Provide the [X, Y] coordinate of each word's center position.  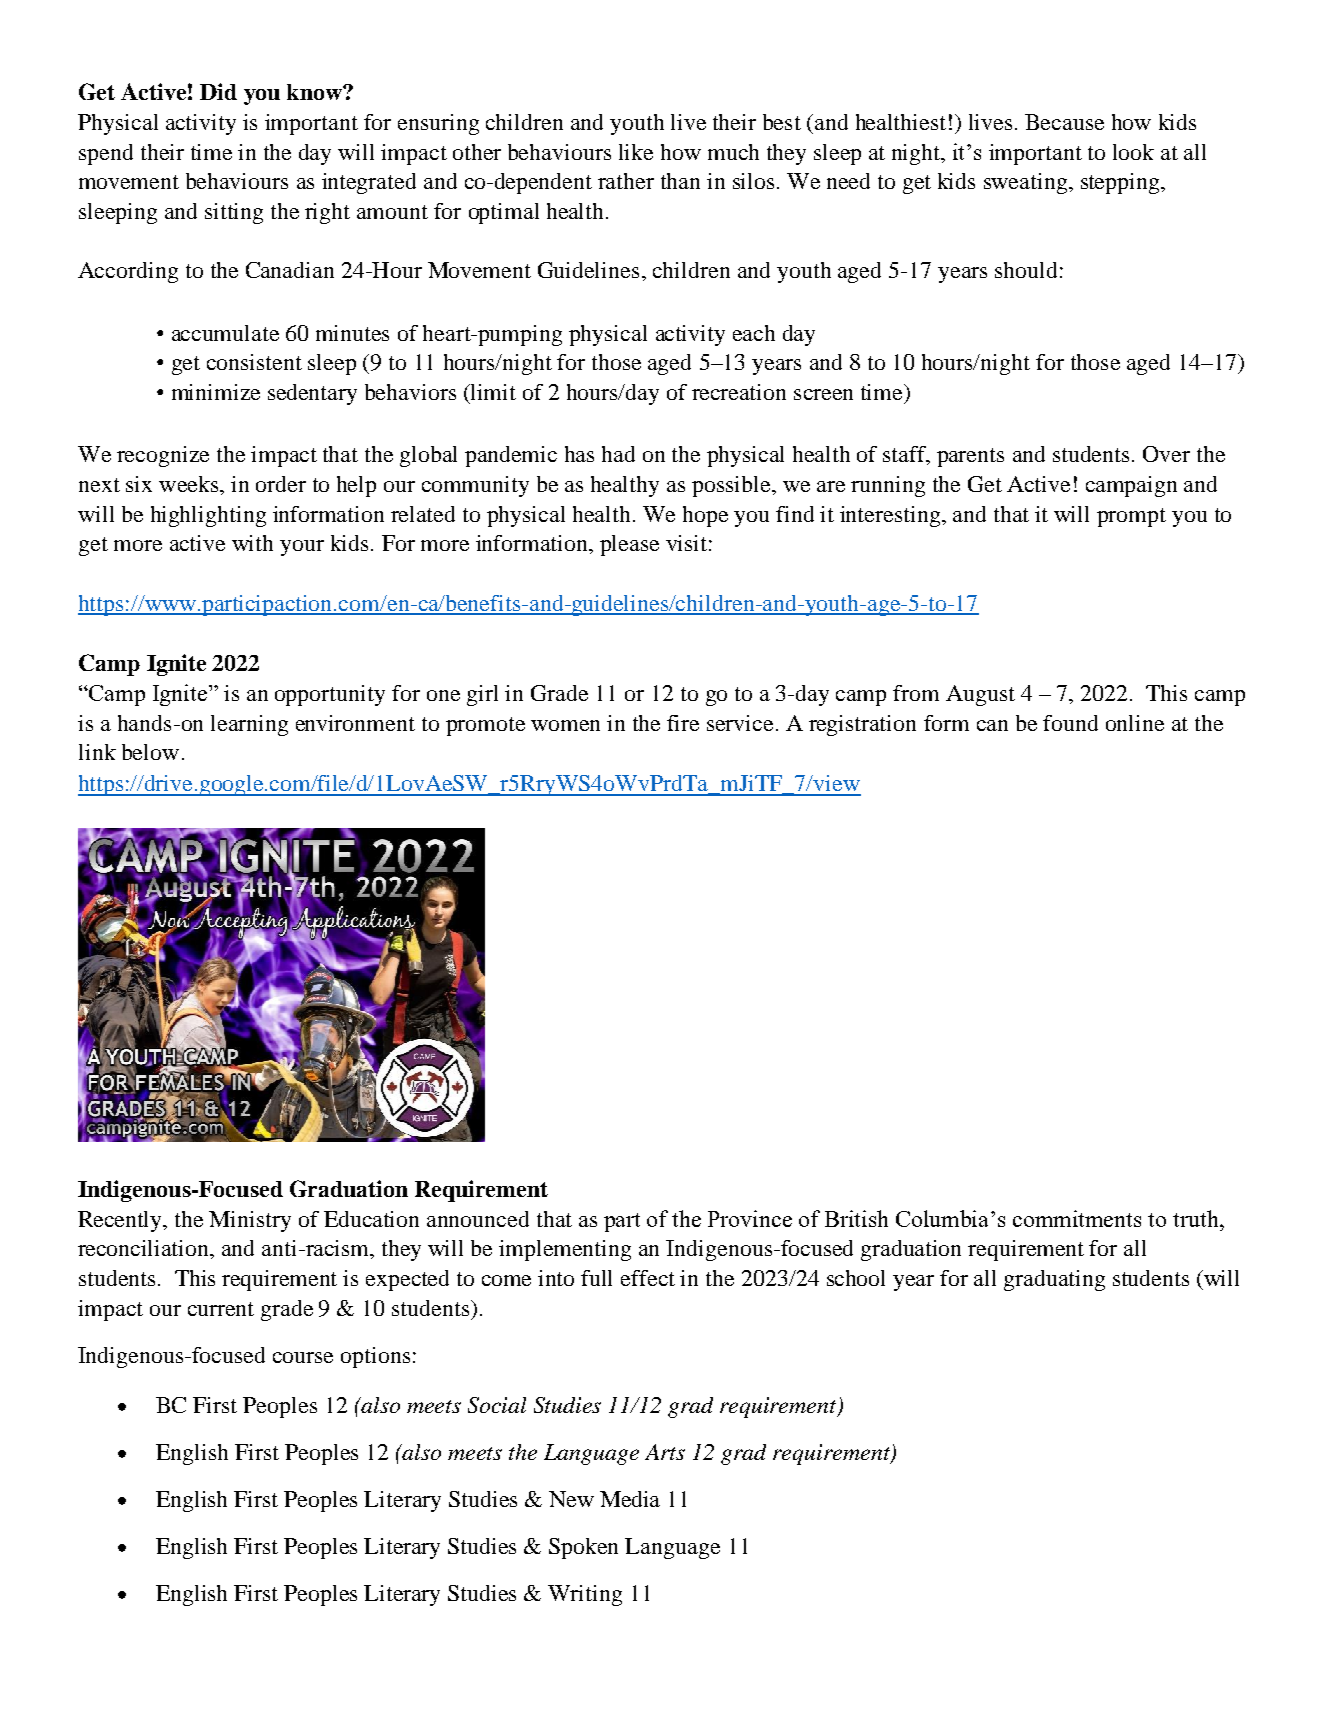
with [252, 543]
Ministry [250, 1221]
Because [1064, 122]
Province [750, 1218]
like [636, 152]
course [303, 1357]
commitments [1077, 1218]
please [629, 545]
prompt [1131, 517]
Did [218, 91]
